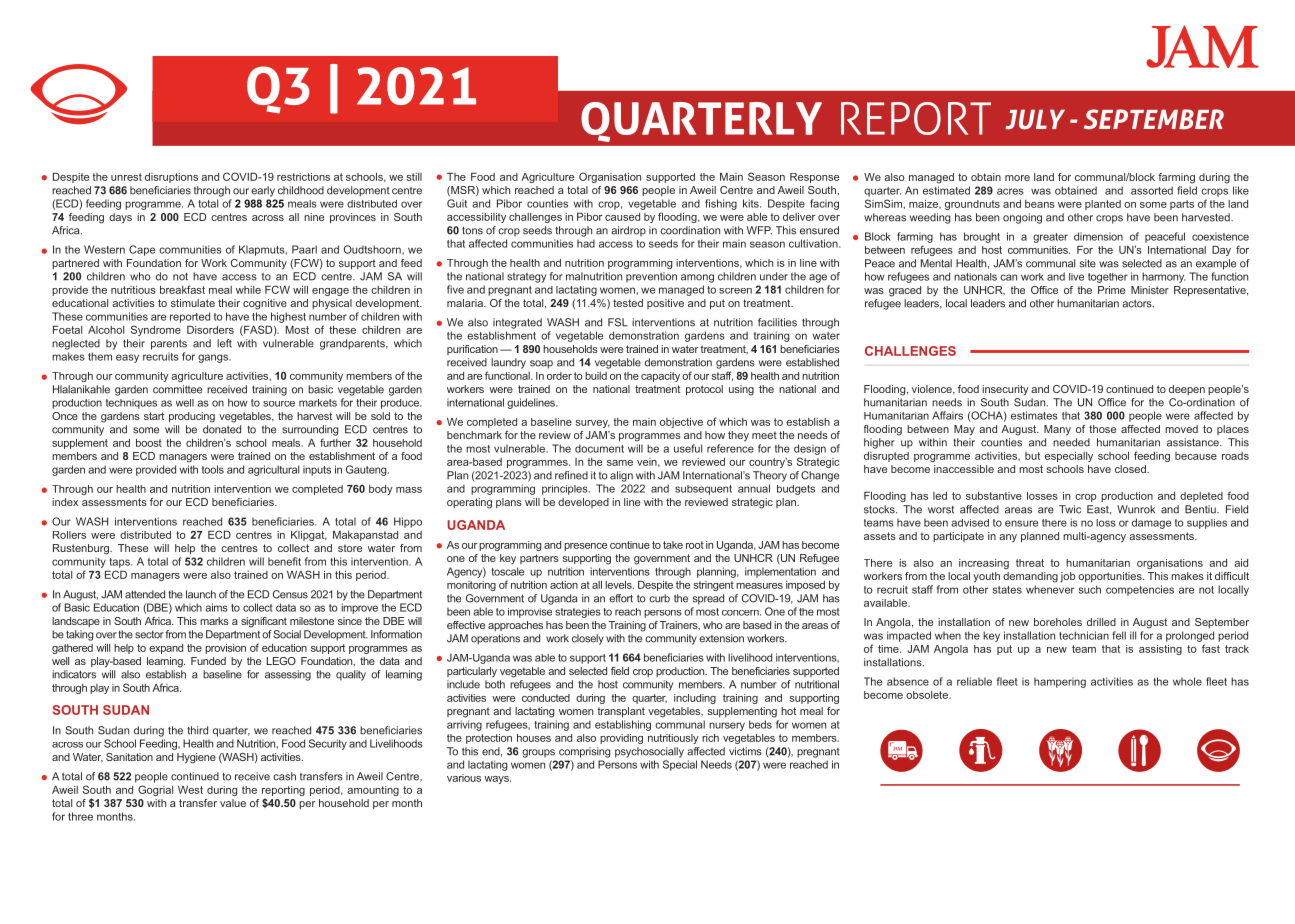  What do you see at coordinates (1187, 390) in the screenshot?
I see `deepen` at bounding box center [1187, 390].
